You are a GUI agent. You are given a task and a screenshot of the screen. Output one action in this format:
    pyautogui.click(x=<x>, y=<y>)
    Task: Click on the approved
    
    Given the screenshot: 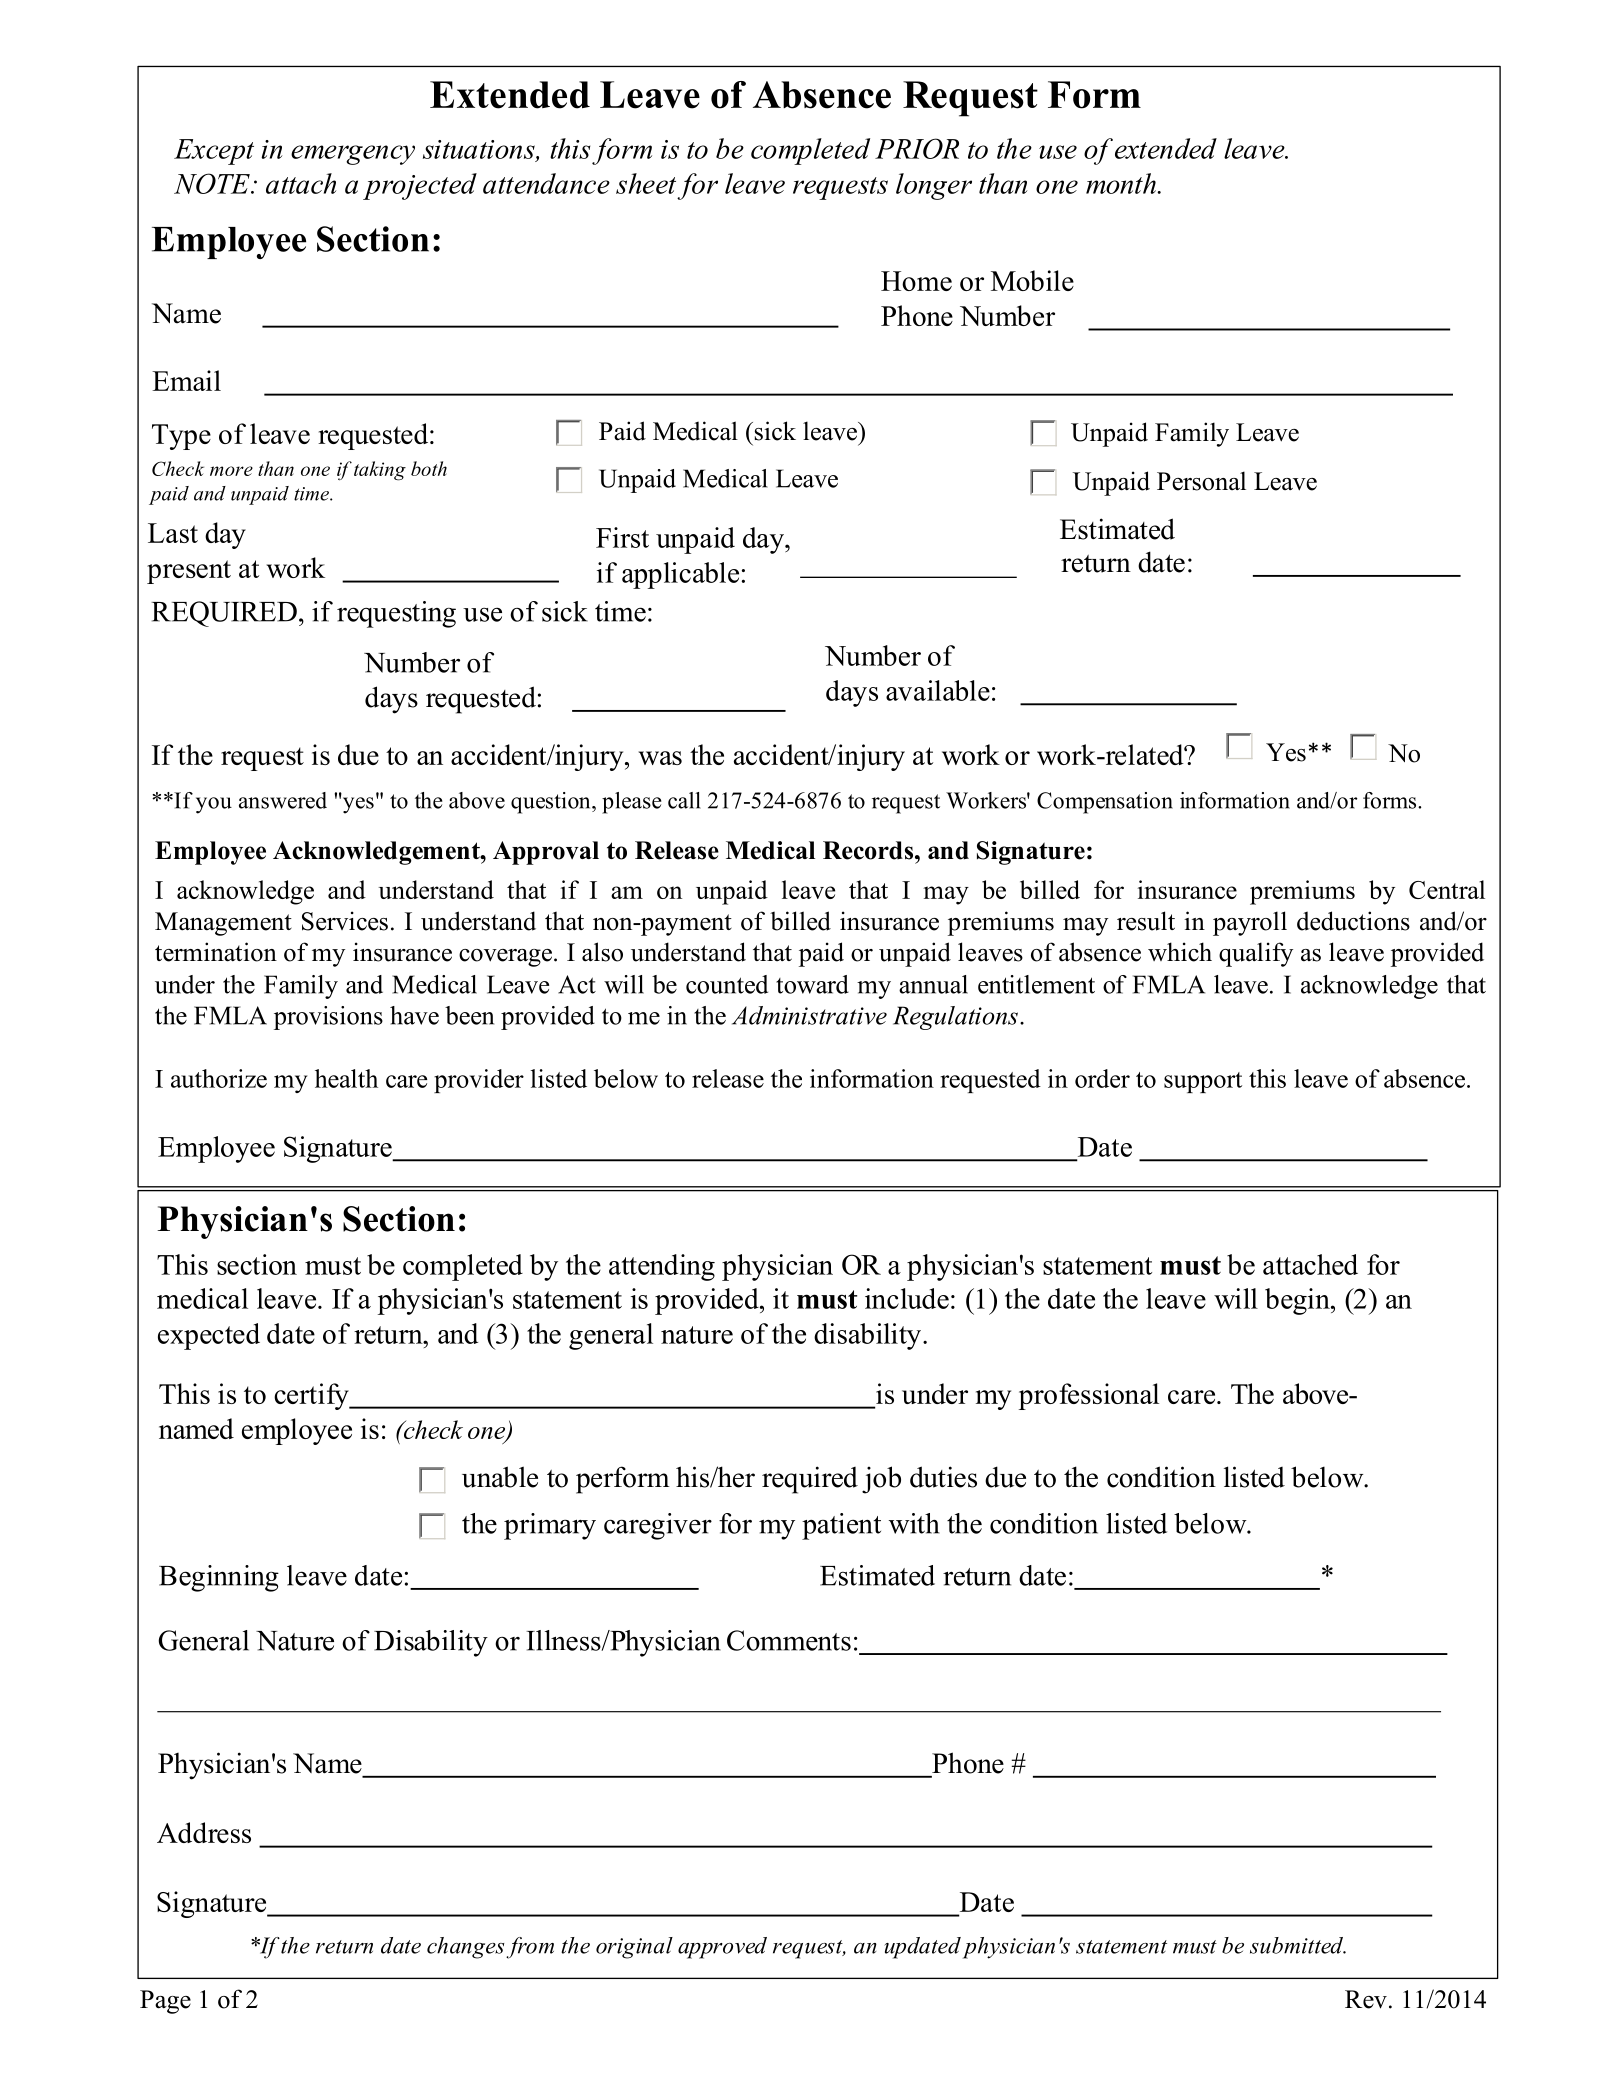 What is the action you would take?
    pyautogui.click(x=722, y=1948)
